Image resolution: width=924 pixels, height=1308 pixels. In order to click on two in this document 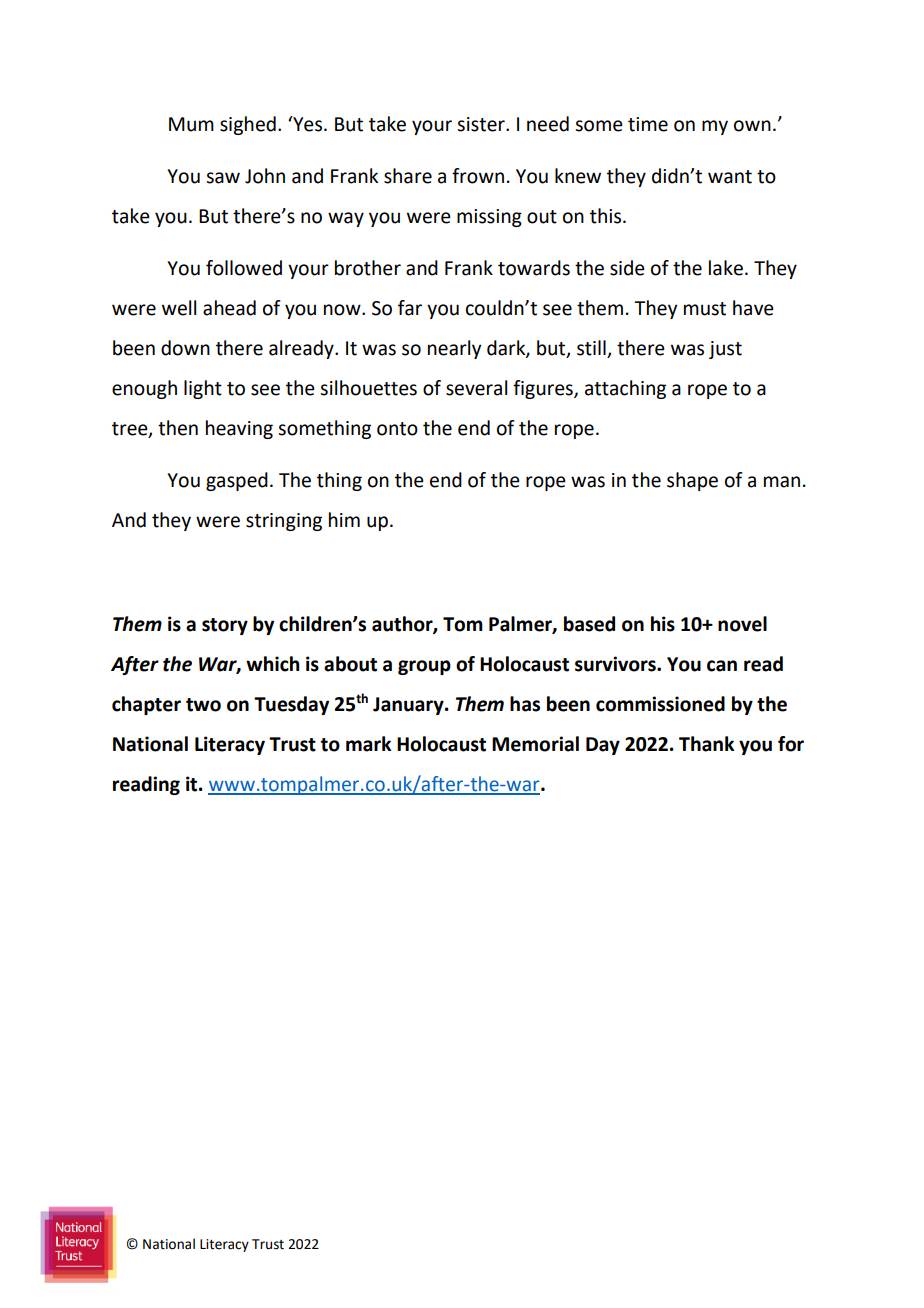, I will do `click(203, 705)`.
